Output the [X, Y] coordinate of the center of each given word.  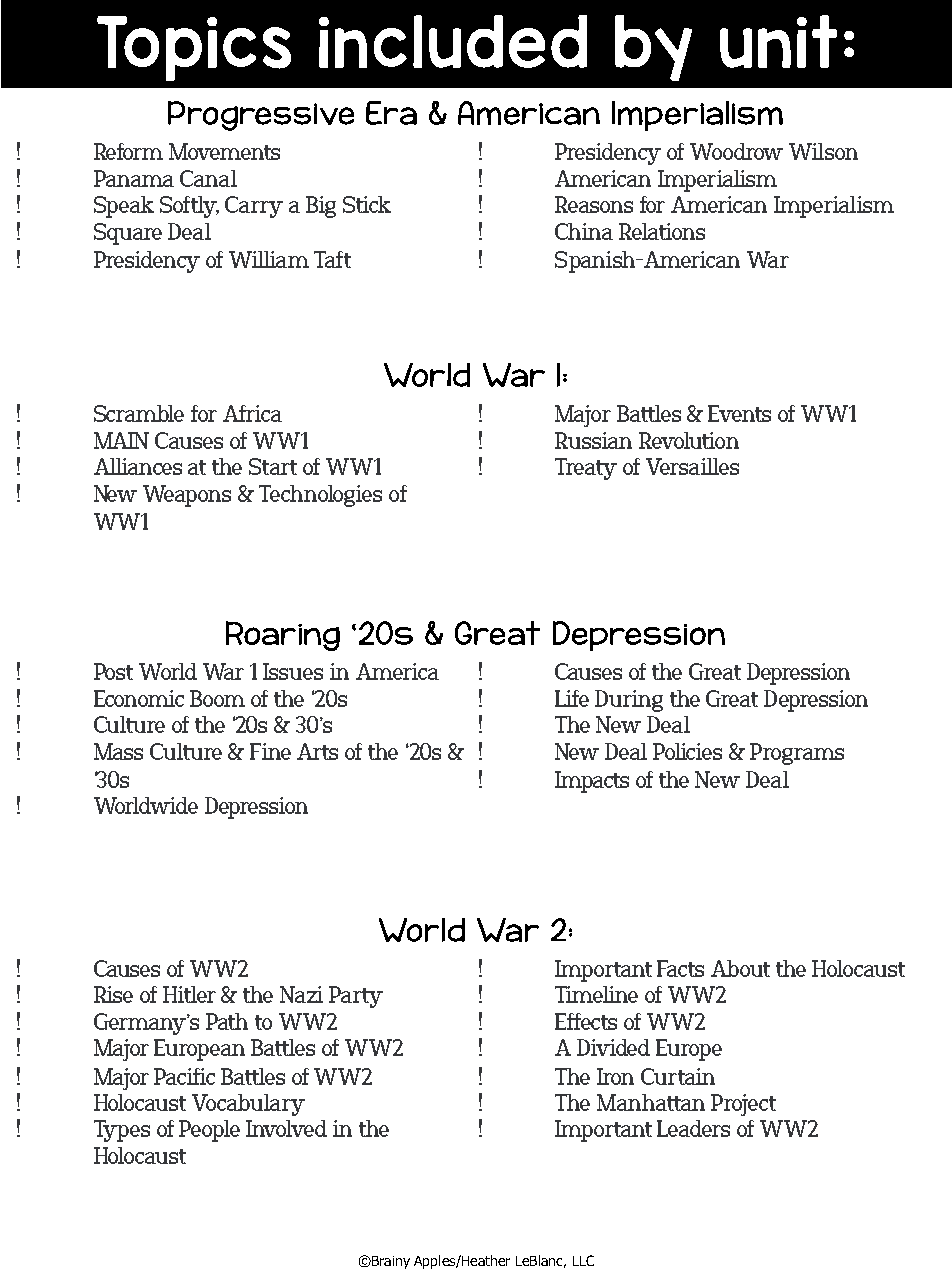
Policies [687, 751]
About [740, 968]
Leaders [693, 1128]
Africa [252, 413]
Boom [217, 698]
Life [572, 698]
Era [391, 113]
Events [739, 413]
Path [227, 1021]
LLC [583, 1260]
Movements [224, 151]
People [209, 1131]
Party [356, 997]
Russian [593, 440]
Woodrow [736, 151]
